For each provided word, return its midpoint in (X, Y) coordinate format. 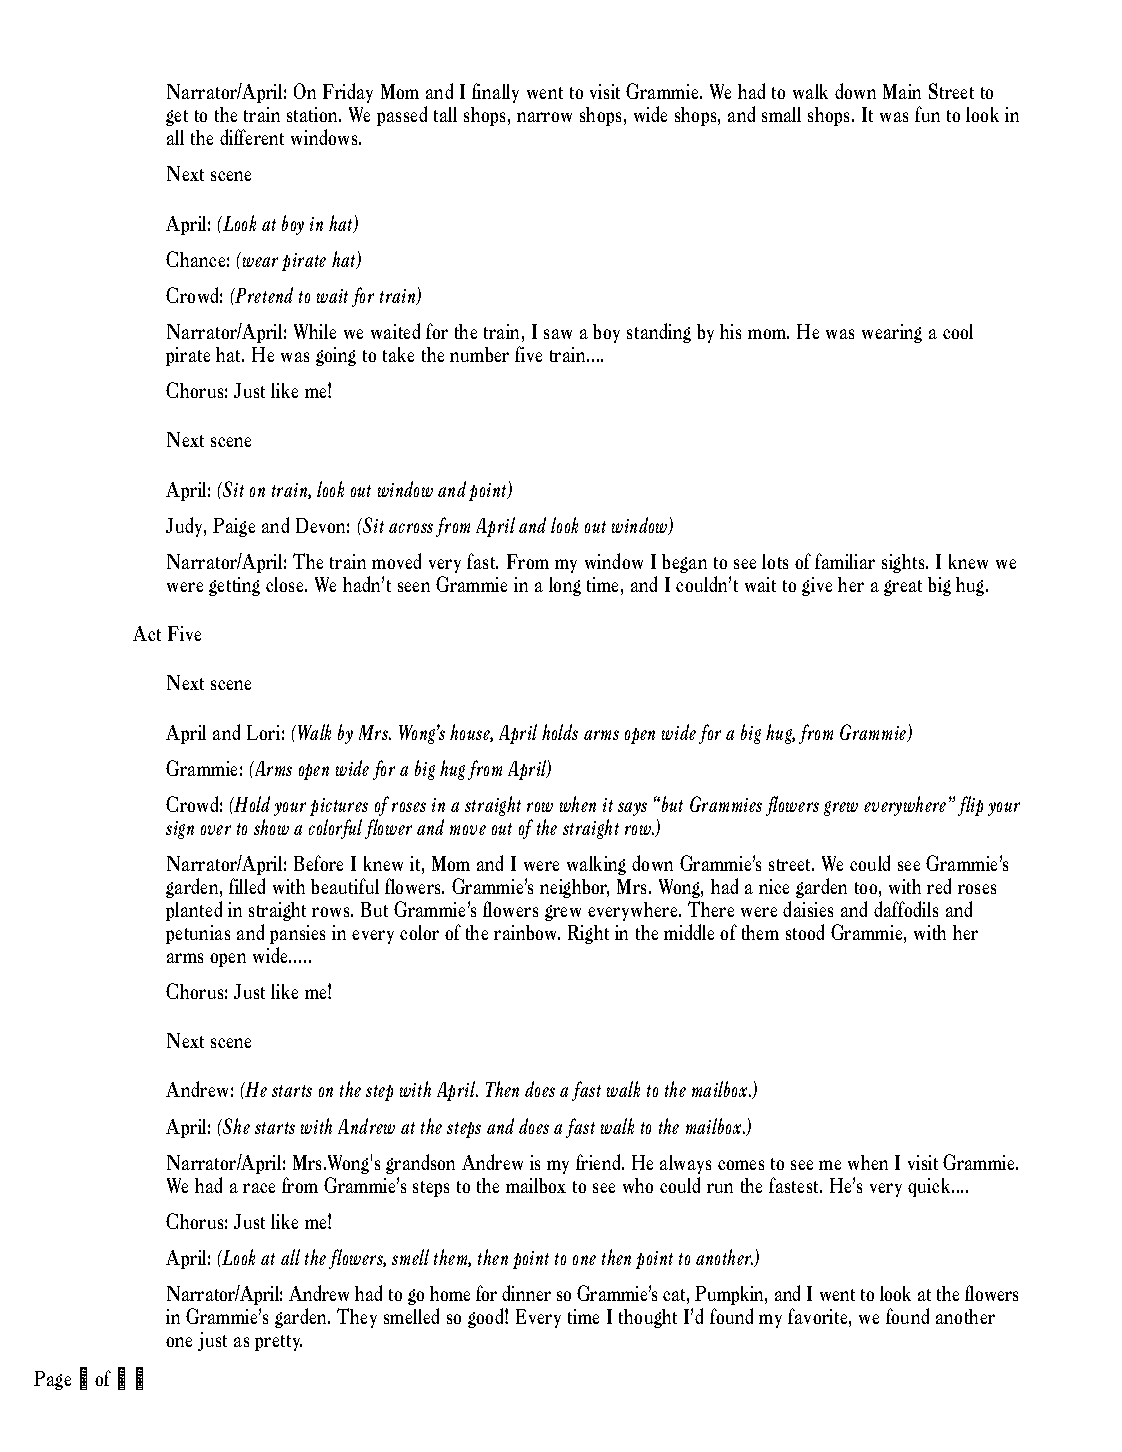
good (487, 1318)
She (235, 1126)
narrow (544, 117)
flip (970, 806)
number (479, 354)
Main (902, 91)
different (252, 137)
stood (805, 932)
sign (180, 830)
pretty (278, 1343)
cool (958, 331)
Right (588, 934)
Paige (234, 527)
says (632, 809)
